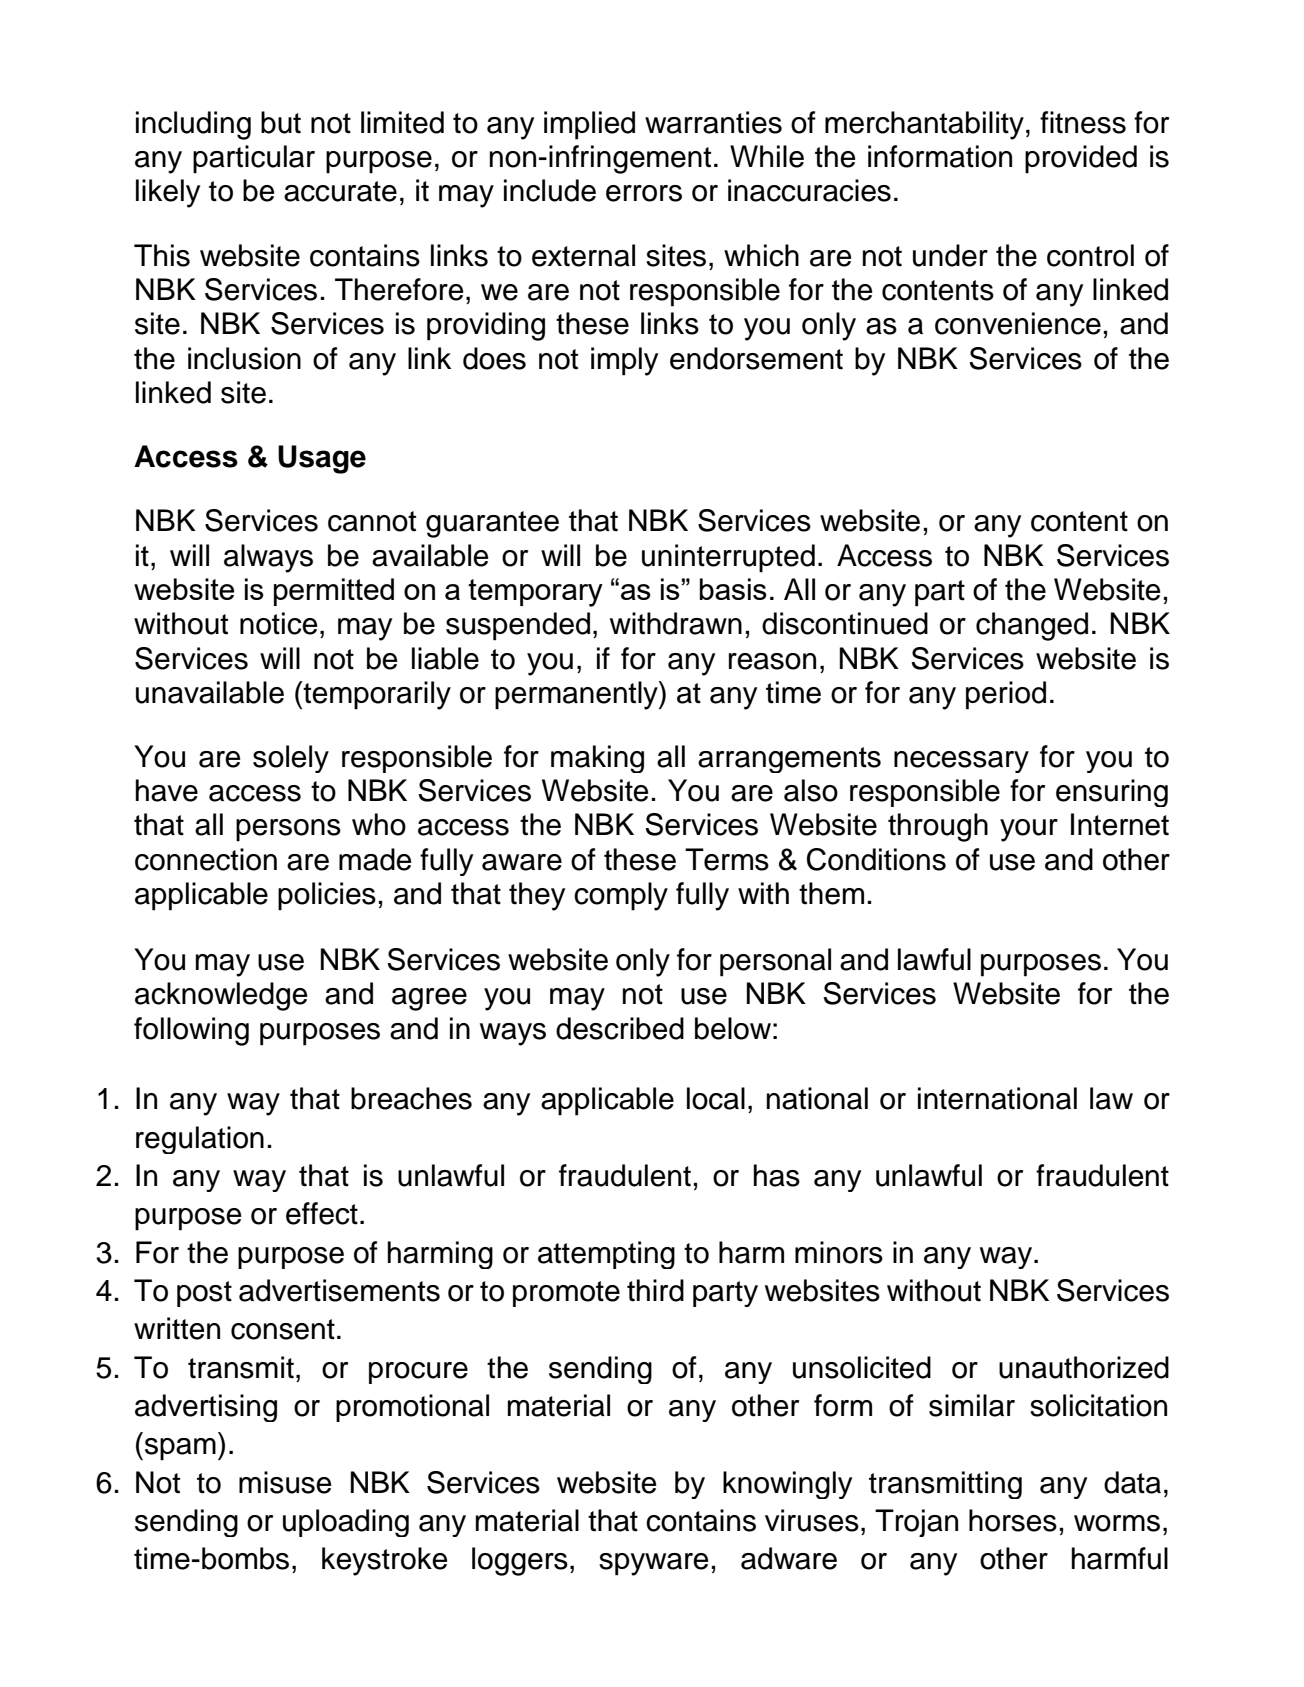 This screenshot has width=1304, height=1687. What do you see at coordinates (285, 1482) in the screenshot?
I see `misuse` at bounding box center [285, 1482].
